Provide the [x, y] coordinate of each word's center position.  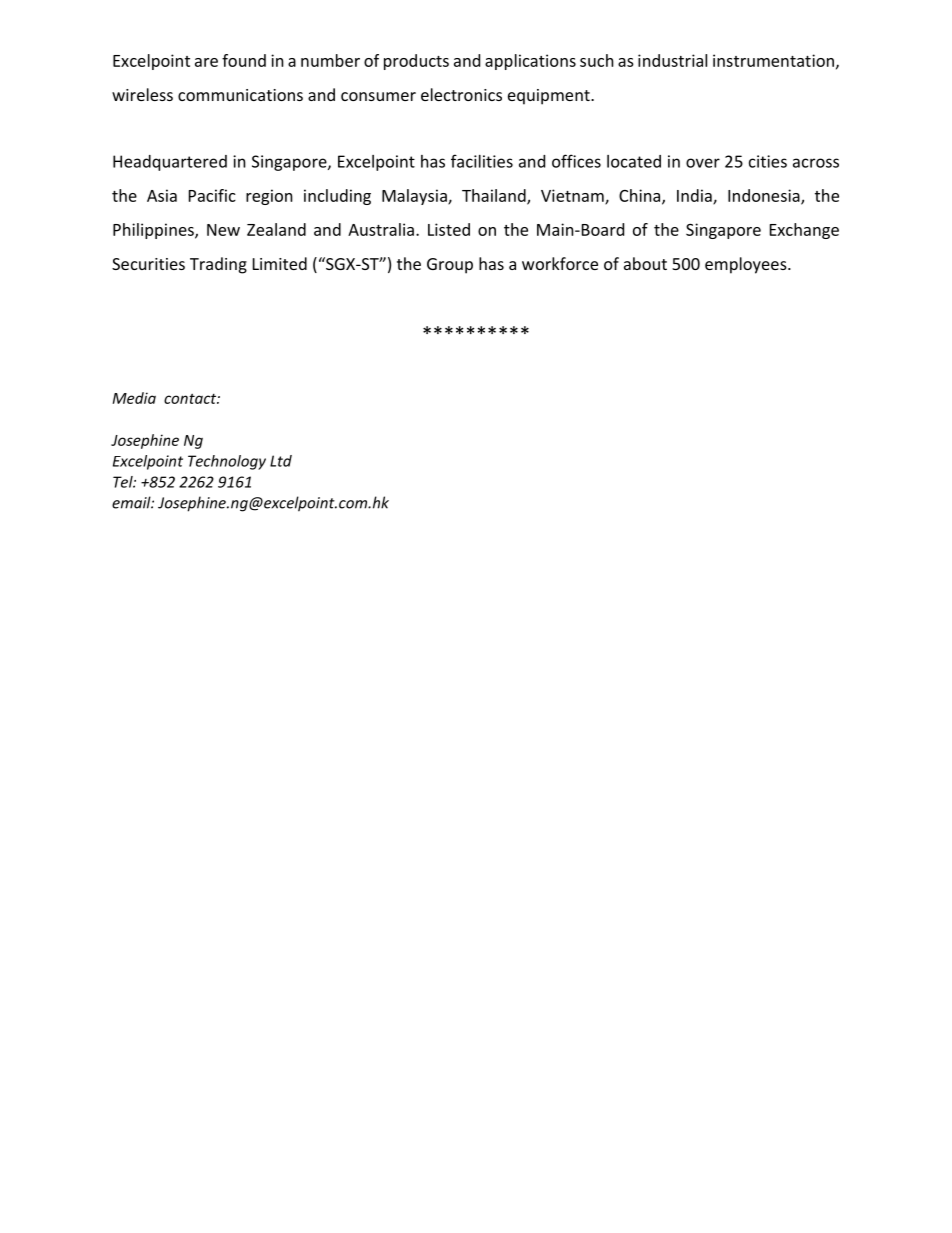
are [206, 62]
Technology [227, 462]
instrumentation [773, 60]
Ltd [281, 461]
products [416, 62]
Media [134, 398]
